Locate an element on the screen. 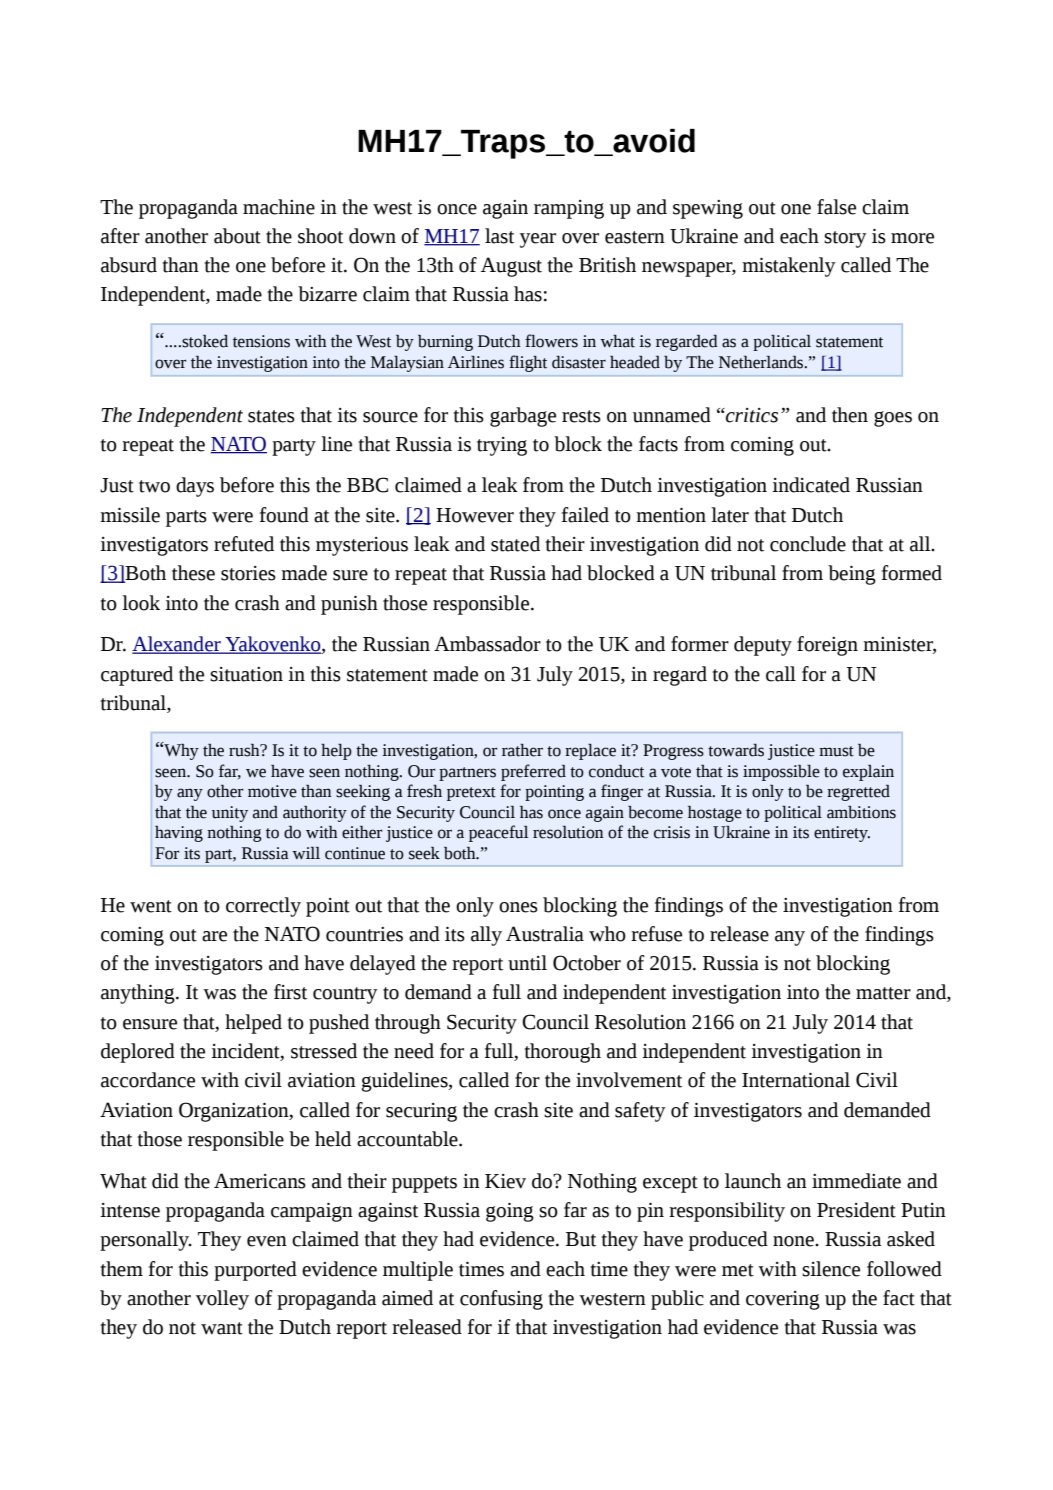 This screenshot has height=1490, width=1053. about is located at coordinates (237, 236).
